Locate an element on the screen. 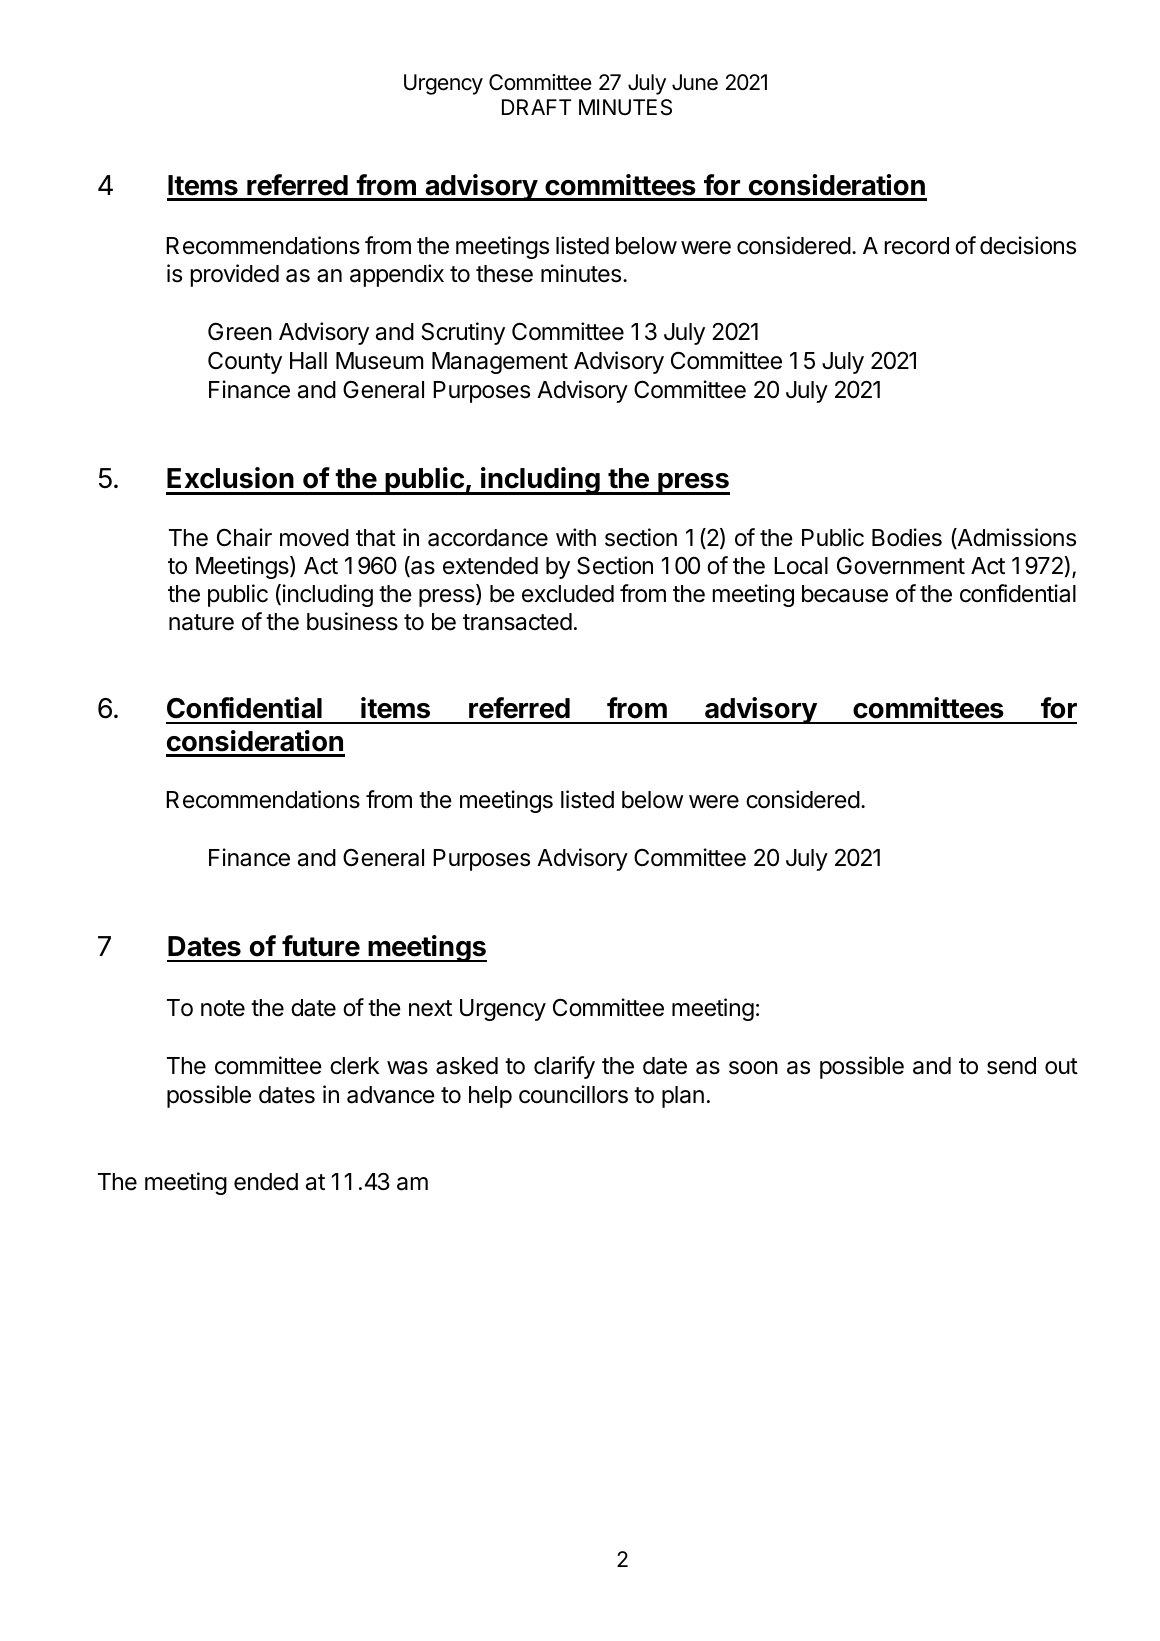 This screenshot has height=1641, width=1160. Government is located at coordinates (901, 565).
